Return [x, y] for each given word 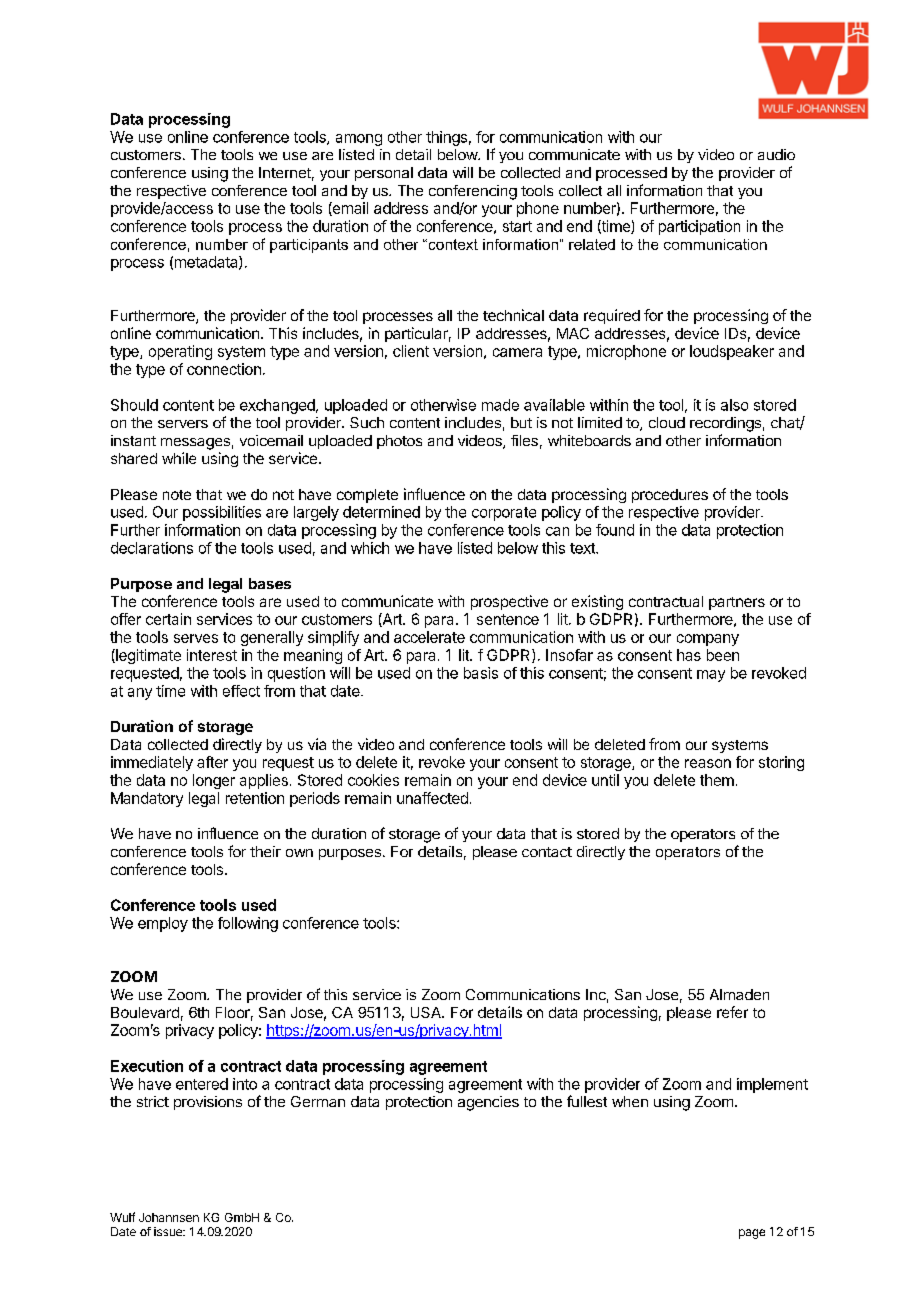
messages [195, 444]
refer [732, 1012]
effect [241, 691]
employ [163, 924]
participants [309, 246]
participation [699, 227]
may [711, 676]
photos [399, 442]
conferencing [473, 192]
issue [169, 1231]
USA [427, 1012]
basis [481, 673]
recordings [725, 424]
